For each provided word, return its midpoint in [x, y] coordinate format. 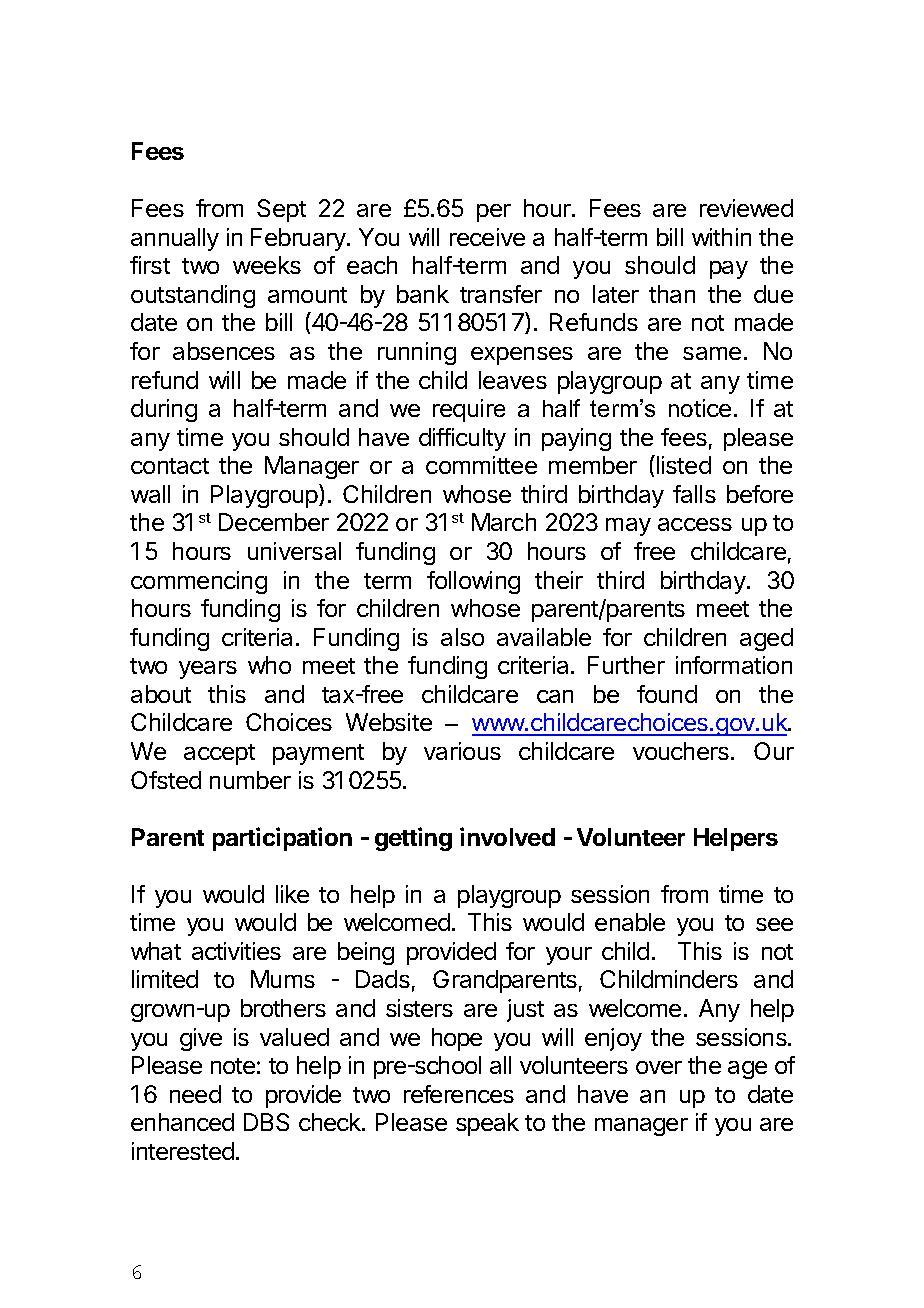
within [721, 237]
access [695, 524]
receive [487, 237]
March [504, 522]
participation [282, 839]
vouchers [682, 751]
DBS [266, 1122]
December [274, 522]
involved [507, 836]
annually [175, 239]
